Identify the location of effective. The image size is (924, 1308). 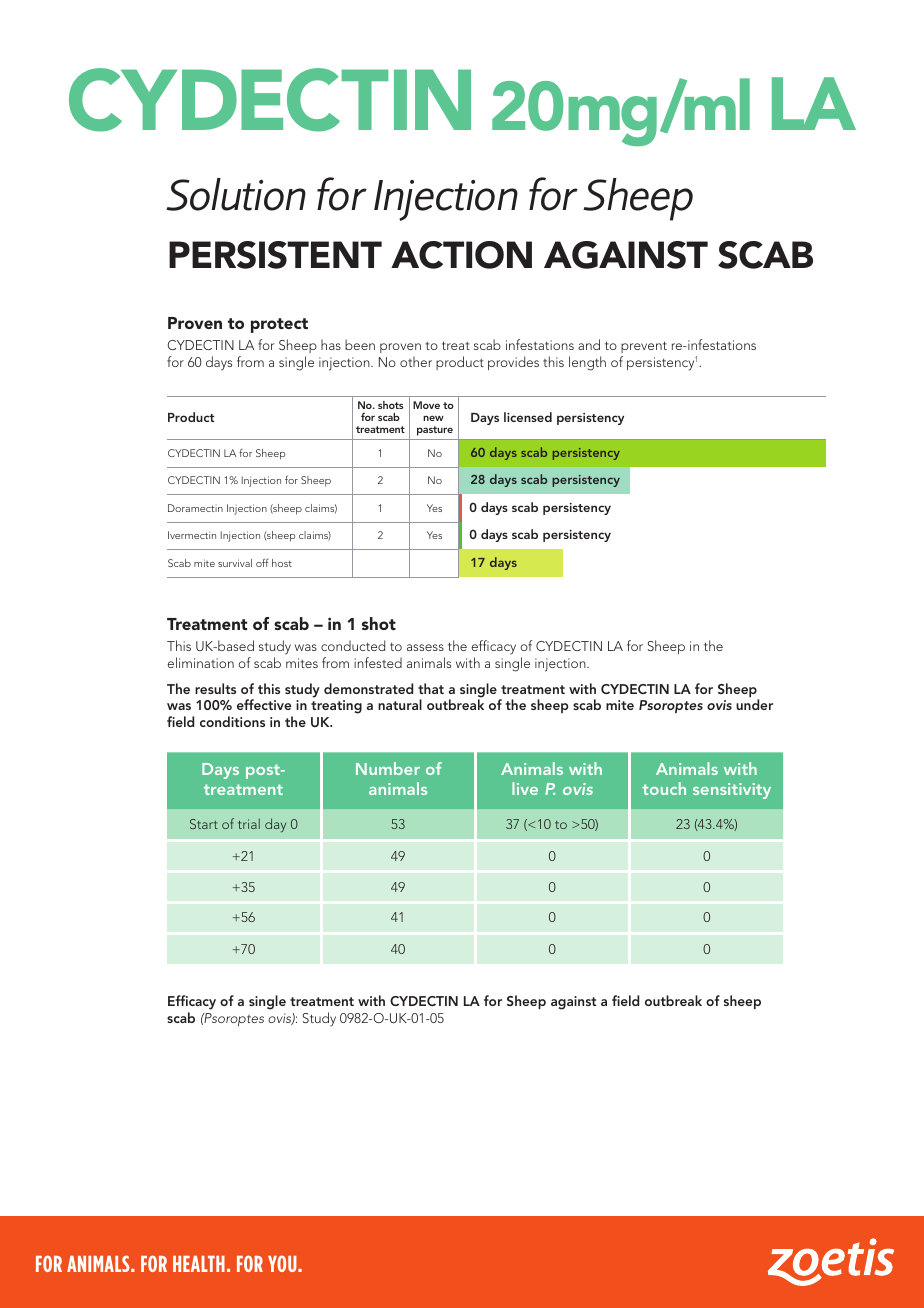
(264, 704).
